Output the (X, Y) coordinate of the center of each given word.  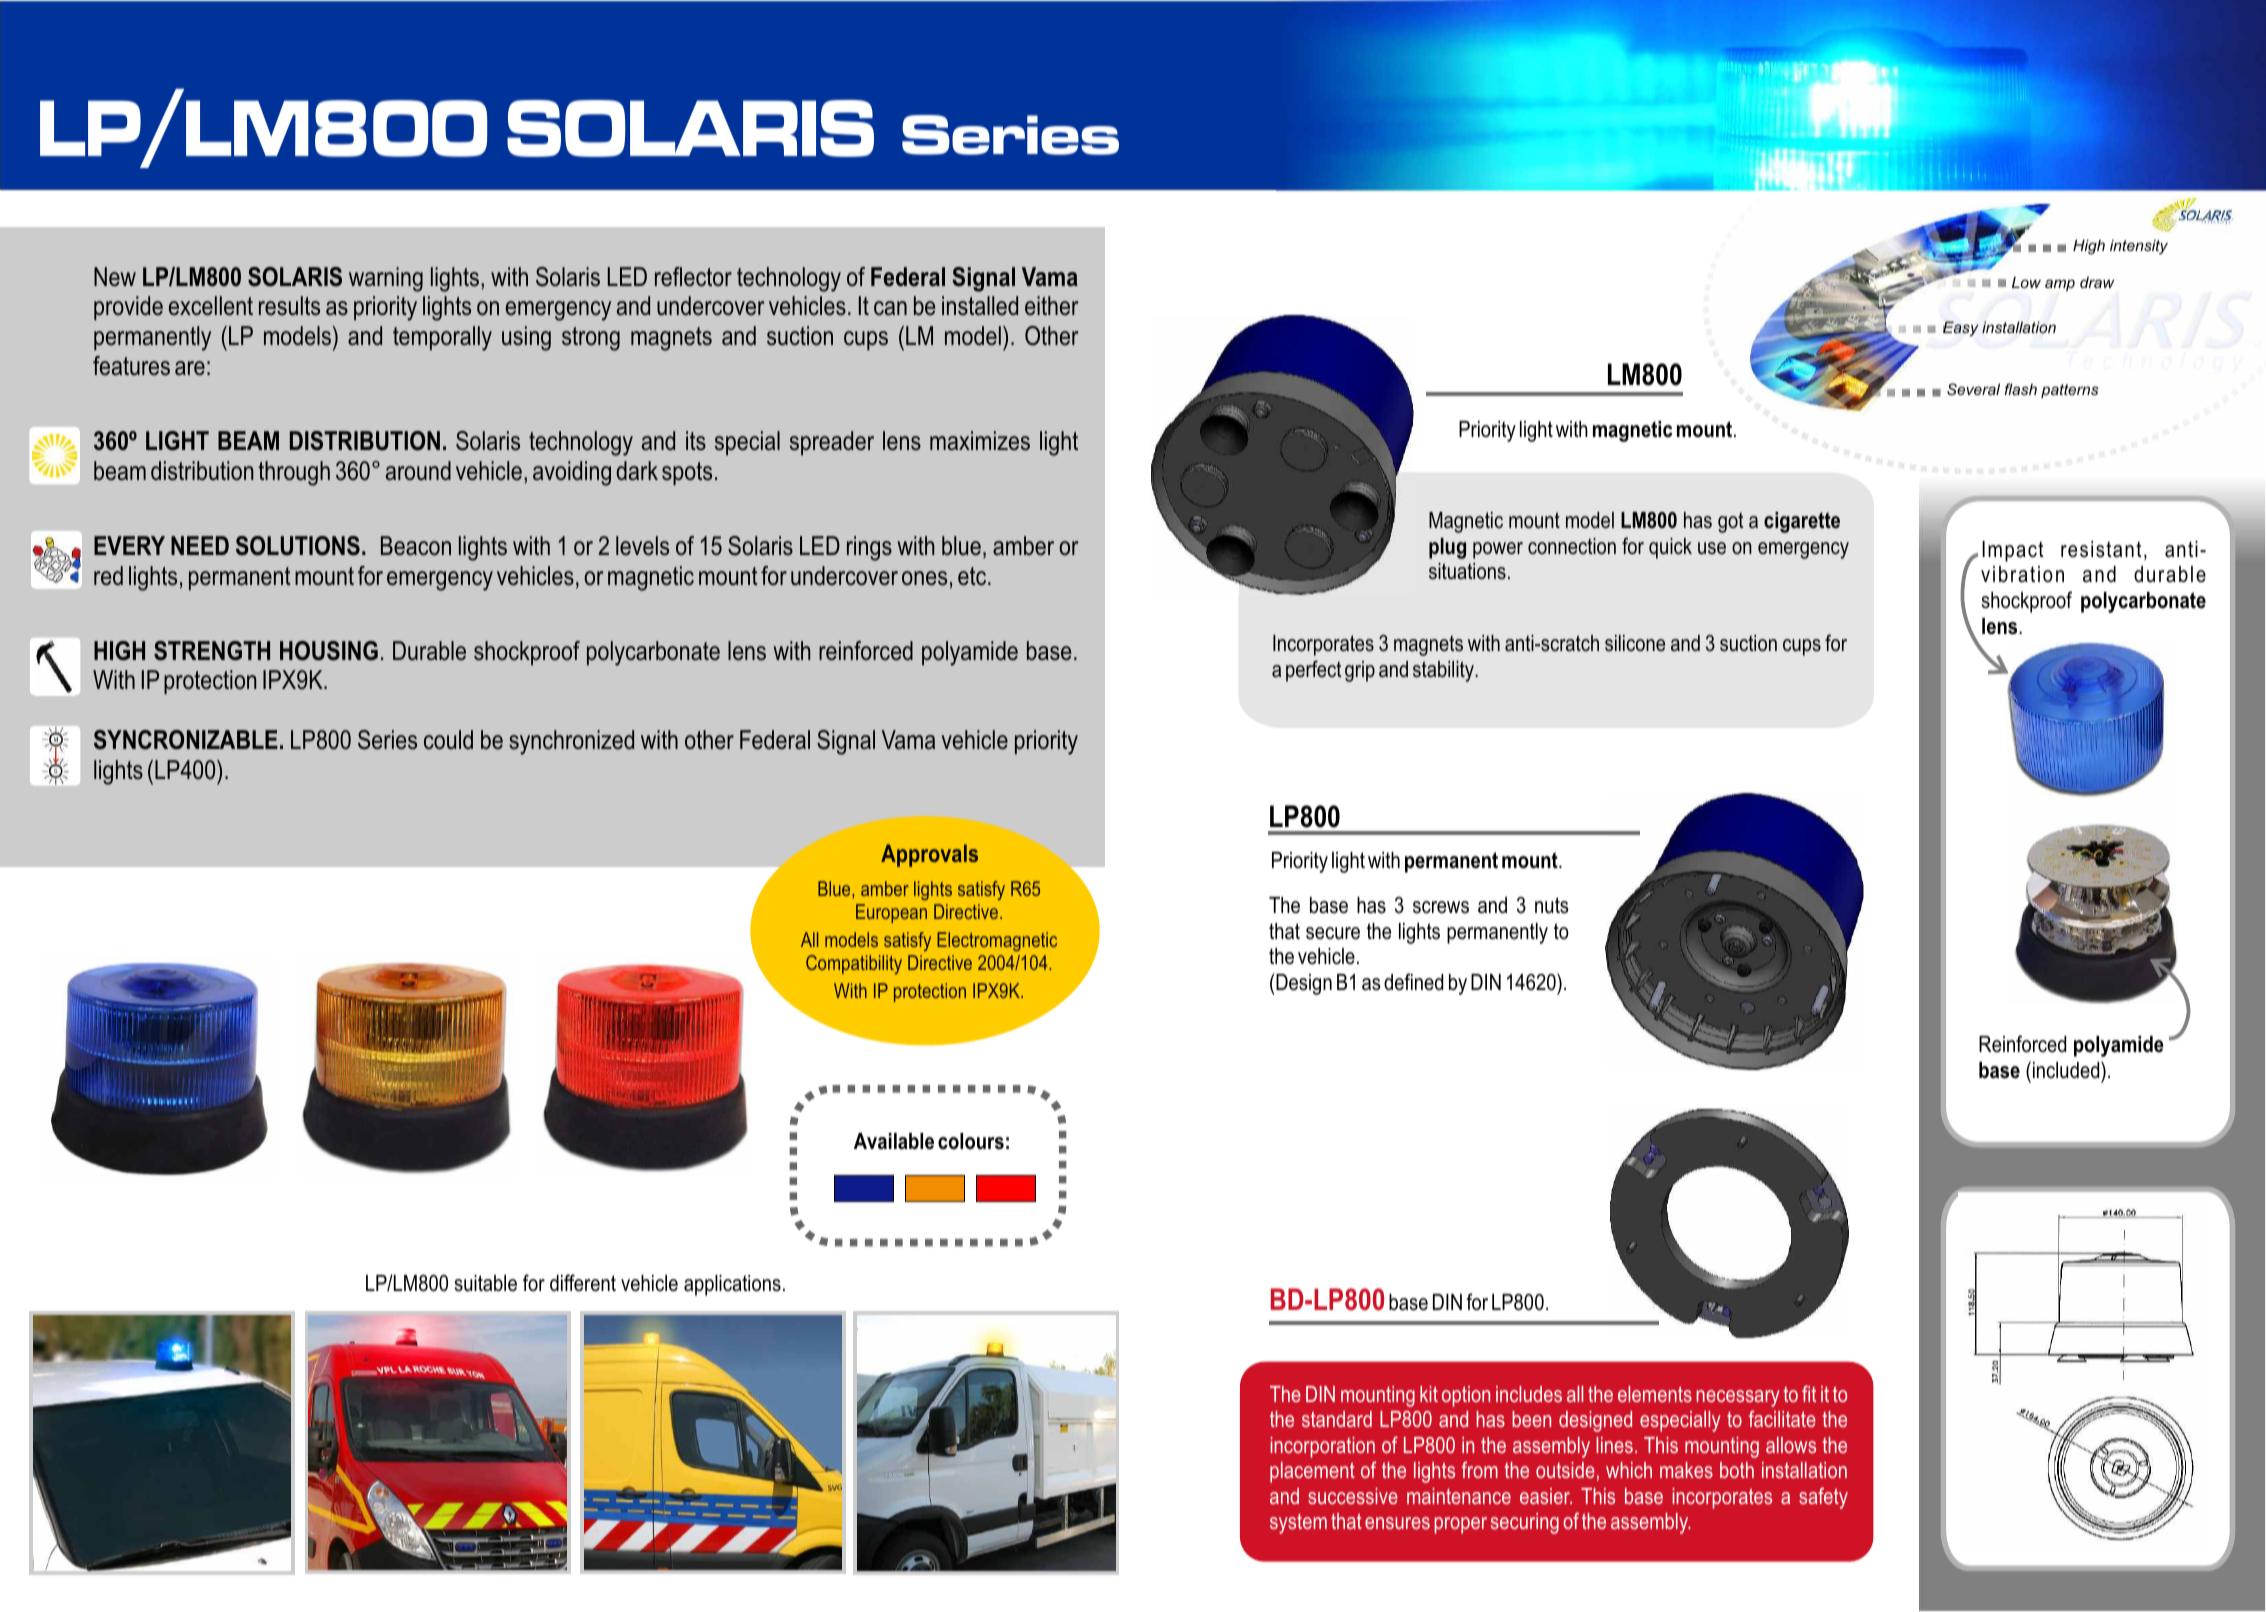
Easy (1961, 329)
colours (971, 1141)
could (448, 740)
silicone (1635, 643)
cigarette (1802, 522)
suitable (485, 1283)
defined (1413, 982)
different (583, 1283)
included (2067, 1070)
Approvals (929, 855)
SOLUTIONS (298, 546)
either (1052, 306)
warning (386, 279)
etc (973, 576)
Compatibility (854, 964)
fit (1809, 1393)
